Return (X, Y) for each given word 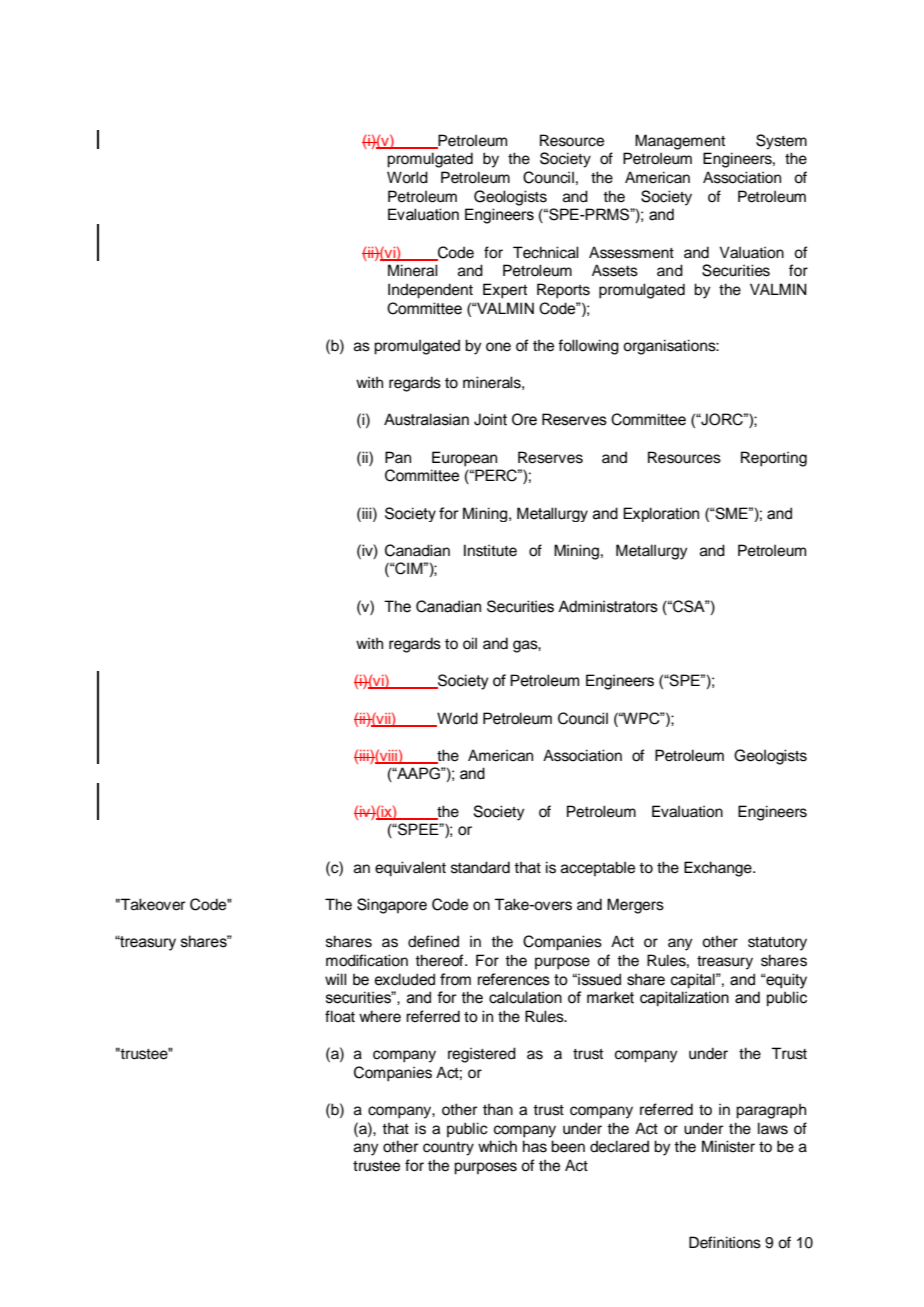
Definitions (725, 1242)
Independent (430, 291)
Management (680, 142)
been (568, 1146)
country (448, 1149)
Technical (546, 252)
